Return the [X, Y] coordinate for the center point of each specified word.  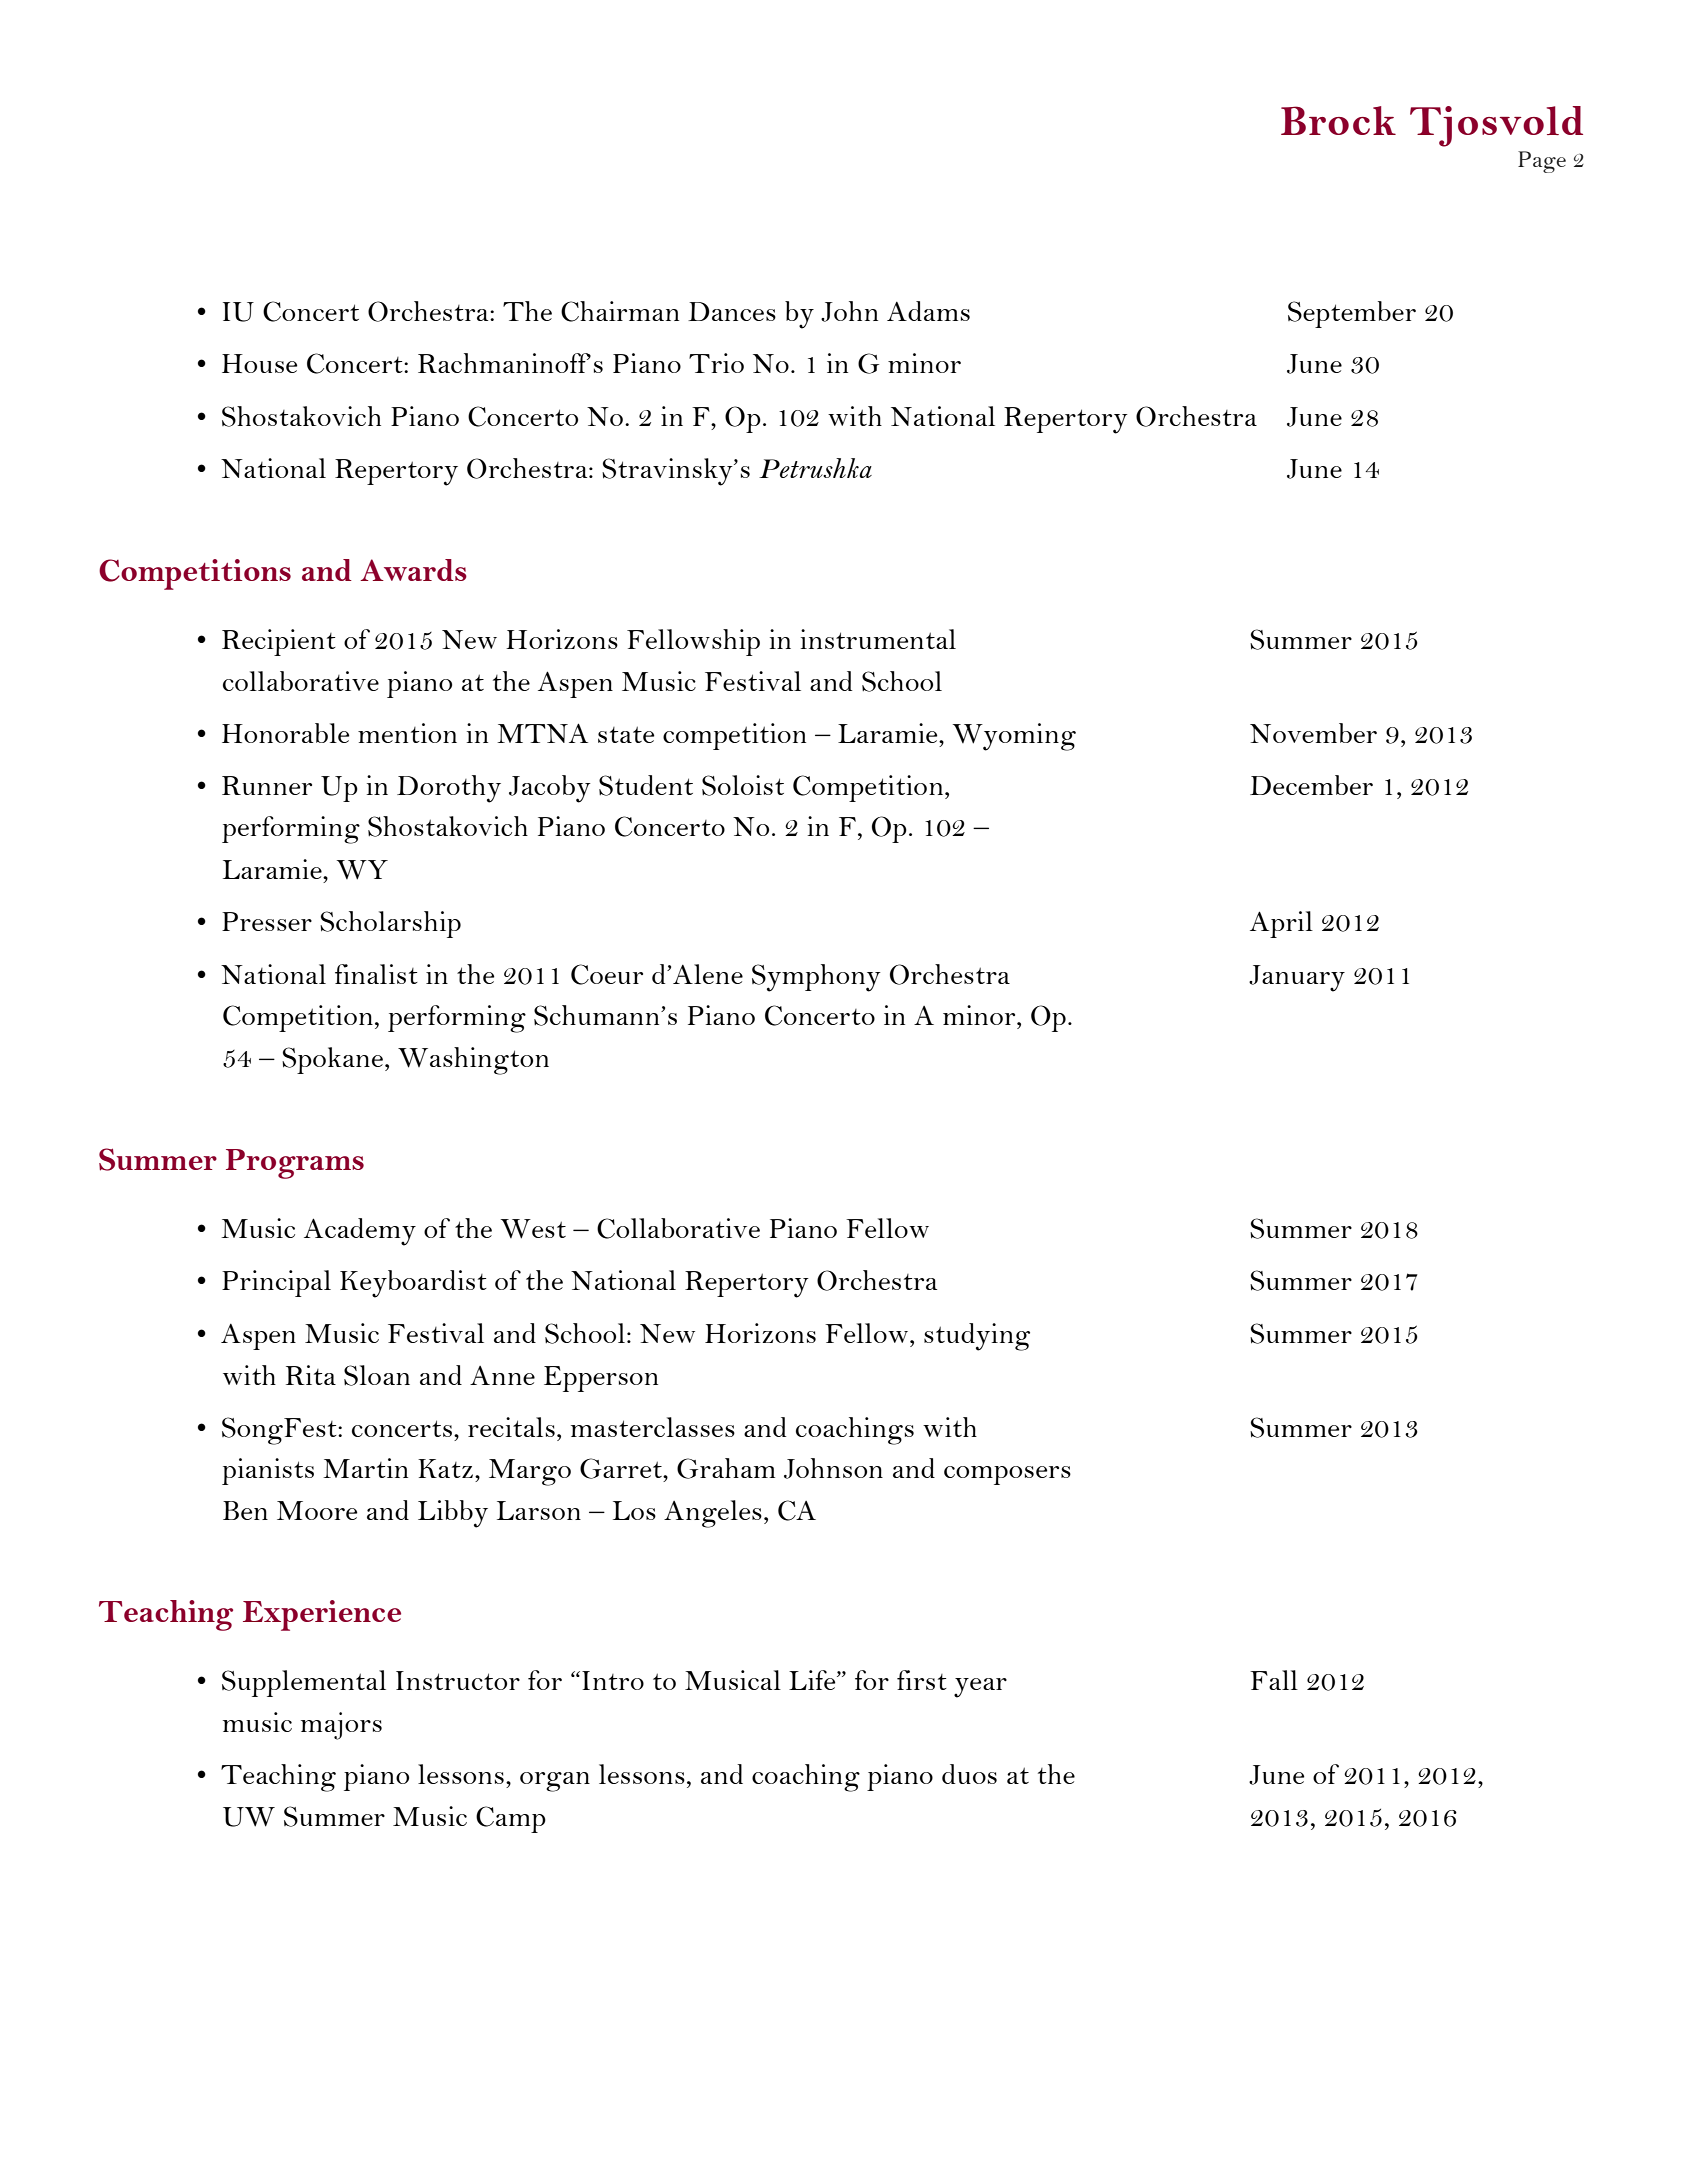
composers [1007, 1475]
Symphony [816, 978]
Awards [413, 570]
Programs [295, 1164]
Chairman [620, 311]
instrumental [878, 639]
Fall [1274, 1680]
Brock [1338, 120]
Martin [365, 1468]
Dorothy [449, 789]
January [1297, 978]
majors [341, 1726]
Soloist [743, 785]
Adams [928, 311]
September [1352, 314]
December [1311, 785]
